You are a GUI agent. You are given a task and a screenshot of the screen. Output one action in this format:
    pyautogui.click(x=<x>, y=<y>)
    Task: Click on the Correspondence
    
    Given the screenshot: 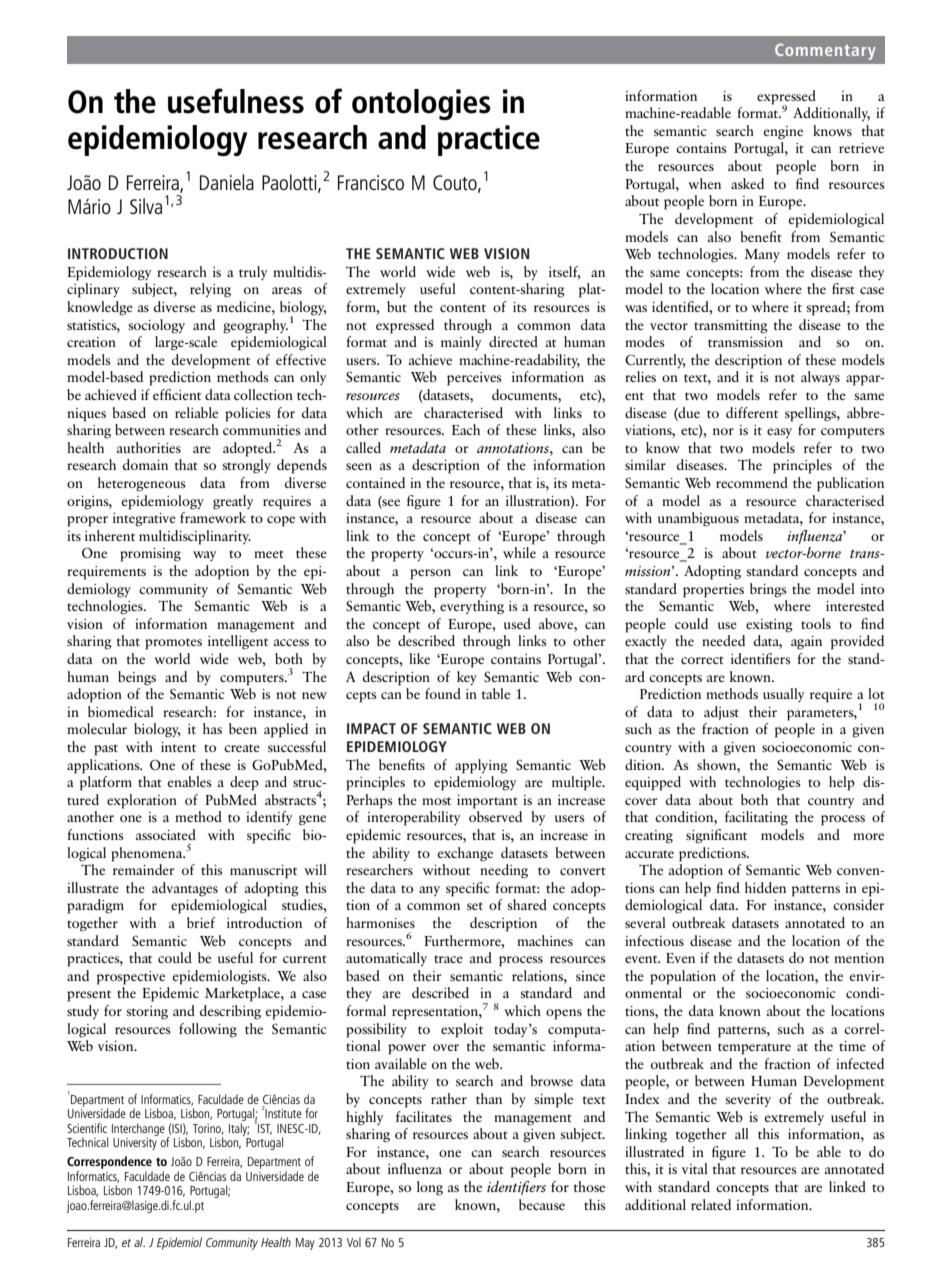 What is the action you would take?
    pyautogui.click(x=110, y=1164)
